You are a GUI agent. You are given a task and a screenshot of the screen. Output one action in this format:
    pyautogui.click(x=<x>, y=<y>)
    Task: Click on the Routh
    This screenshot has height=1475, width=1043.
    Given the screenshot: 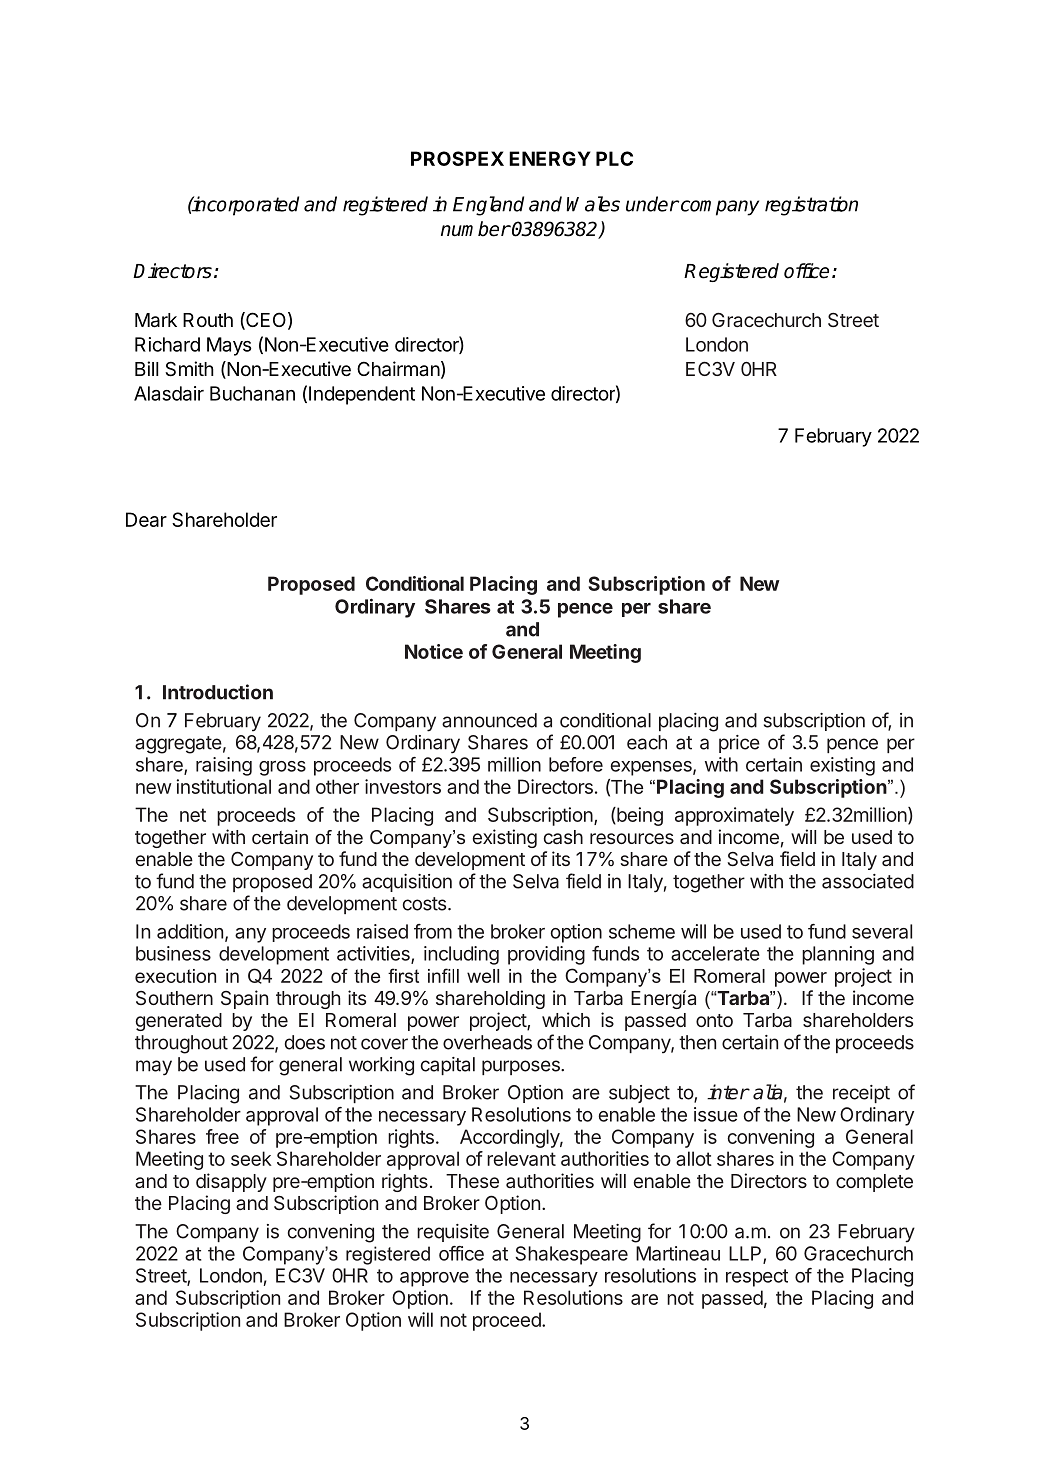 What is the action you would take?
    pyautogui.click(x=208, y=320)
